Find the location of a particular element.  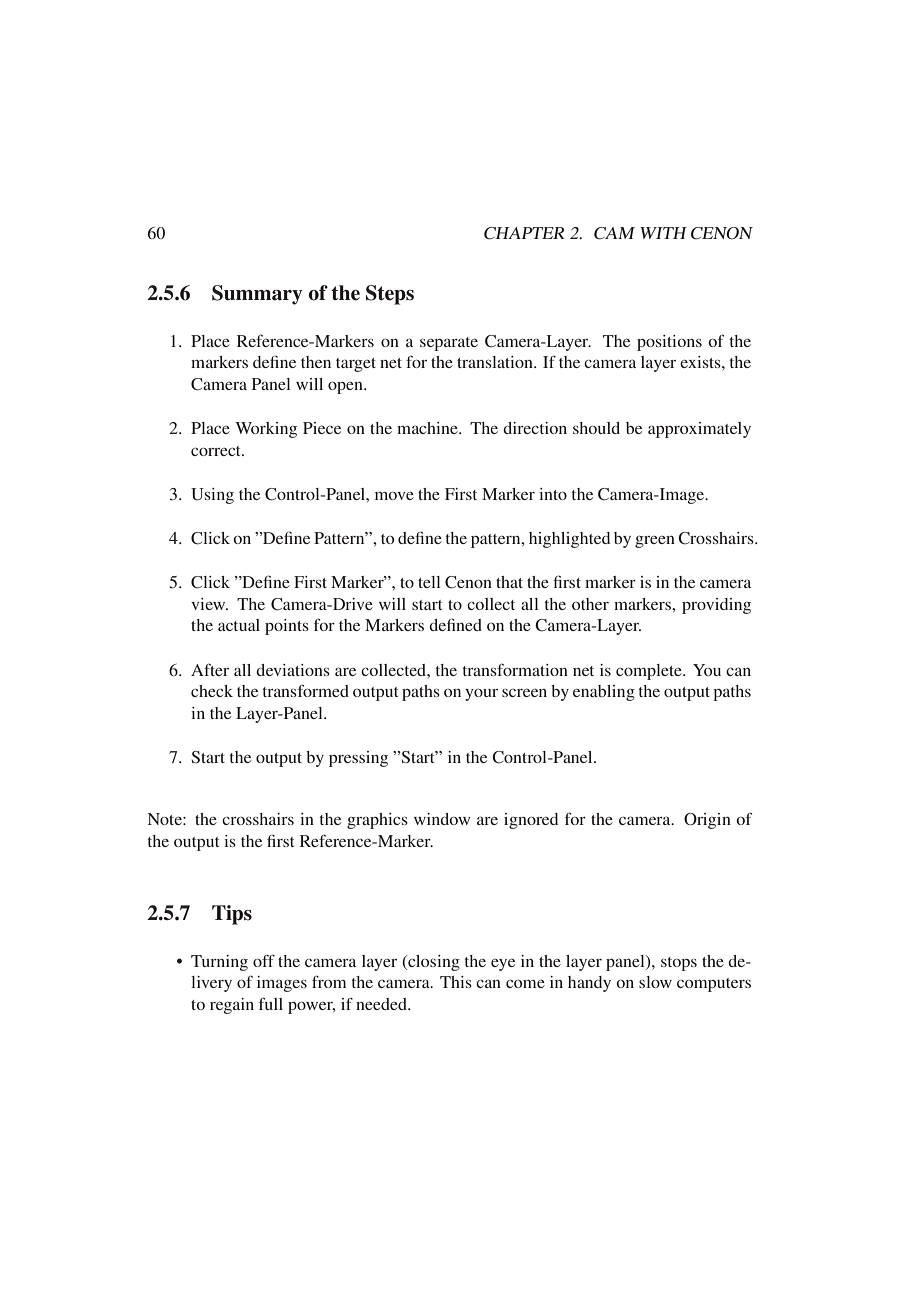

Using is located at coordinates (212, 496).
